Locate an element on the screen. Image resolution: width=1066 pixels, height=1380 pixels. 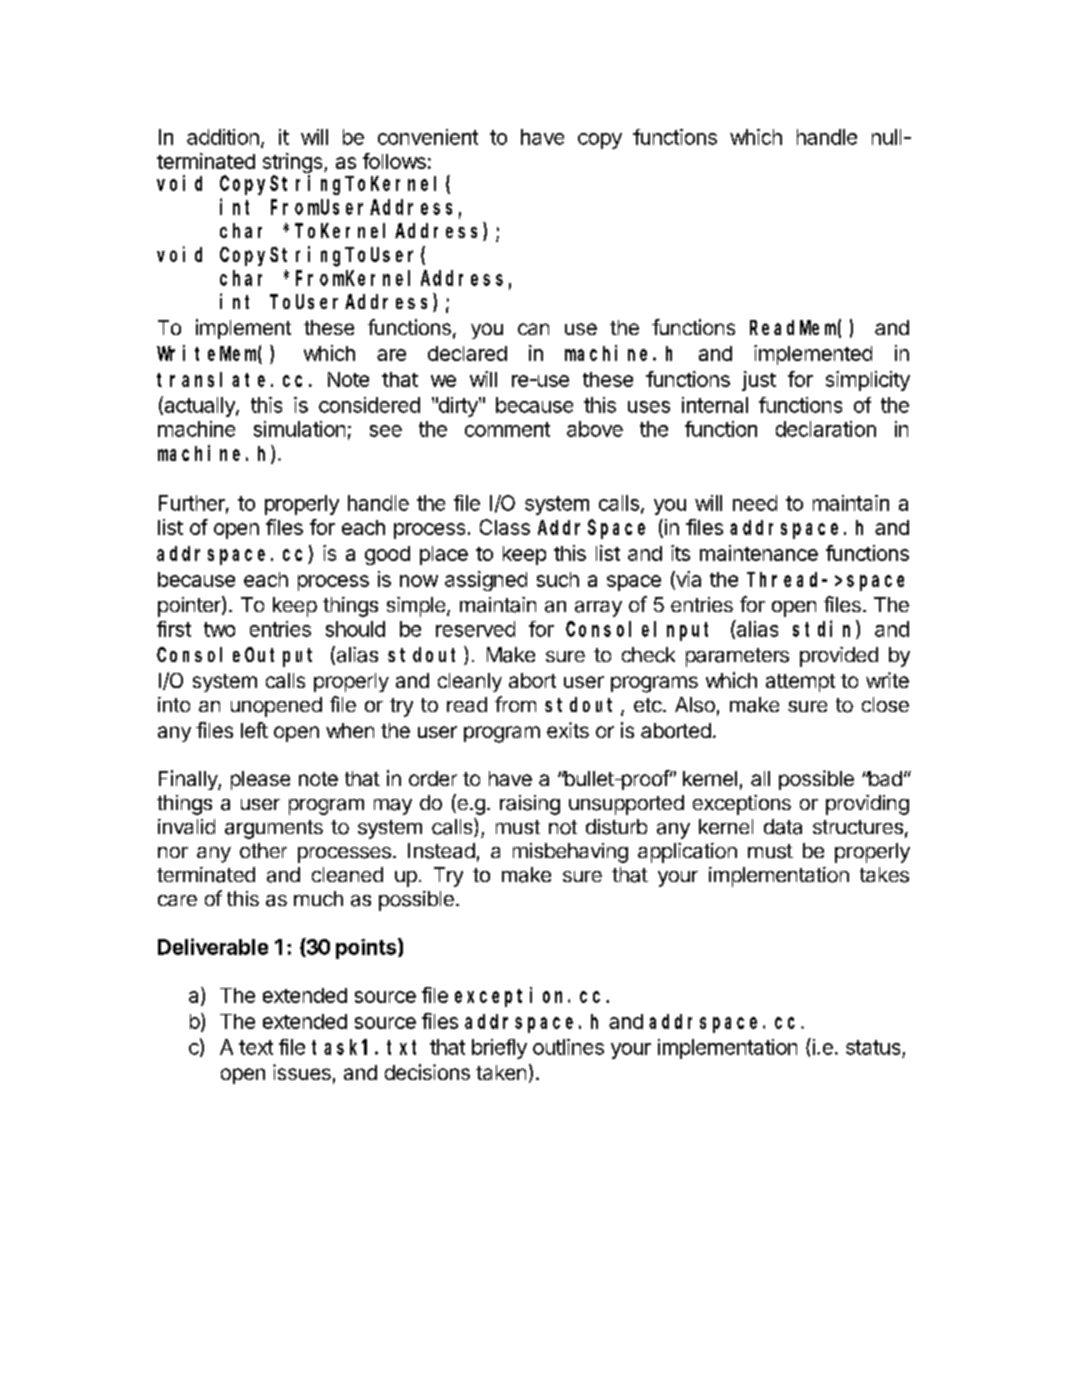
text is located at coordinates (256, 1047).
